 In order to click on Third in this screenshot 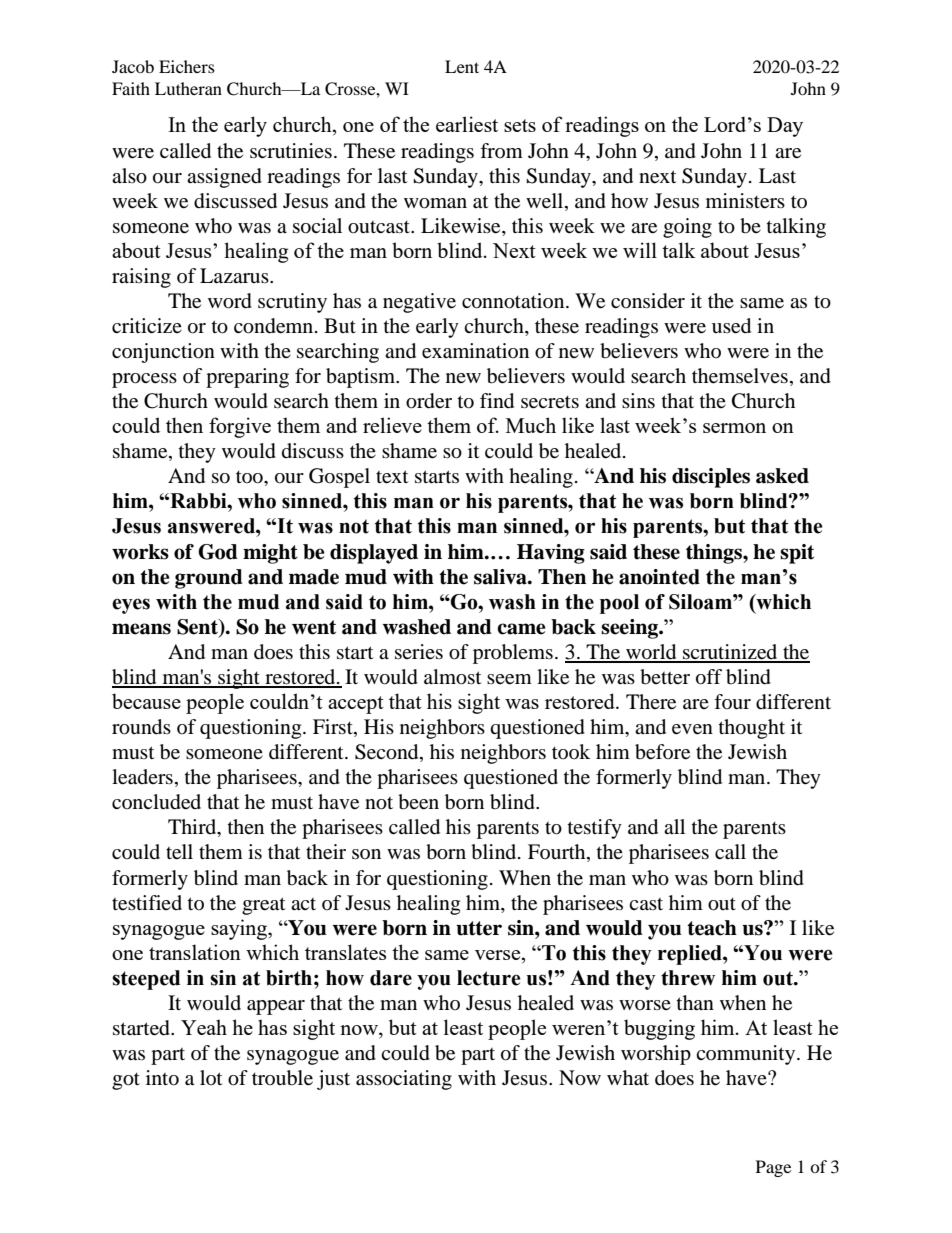, I will do `click(193, 828)`.
